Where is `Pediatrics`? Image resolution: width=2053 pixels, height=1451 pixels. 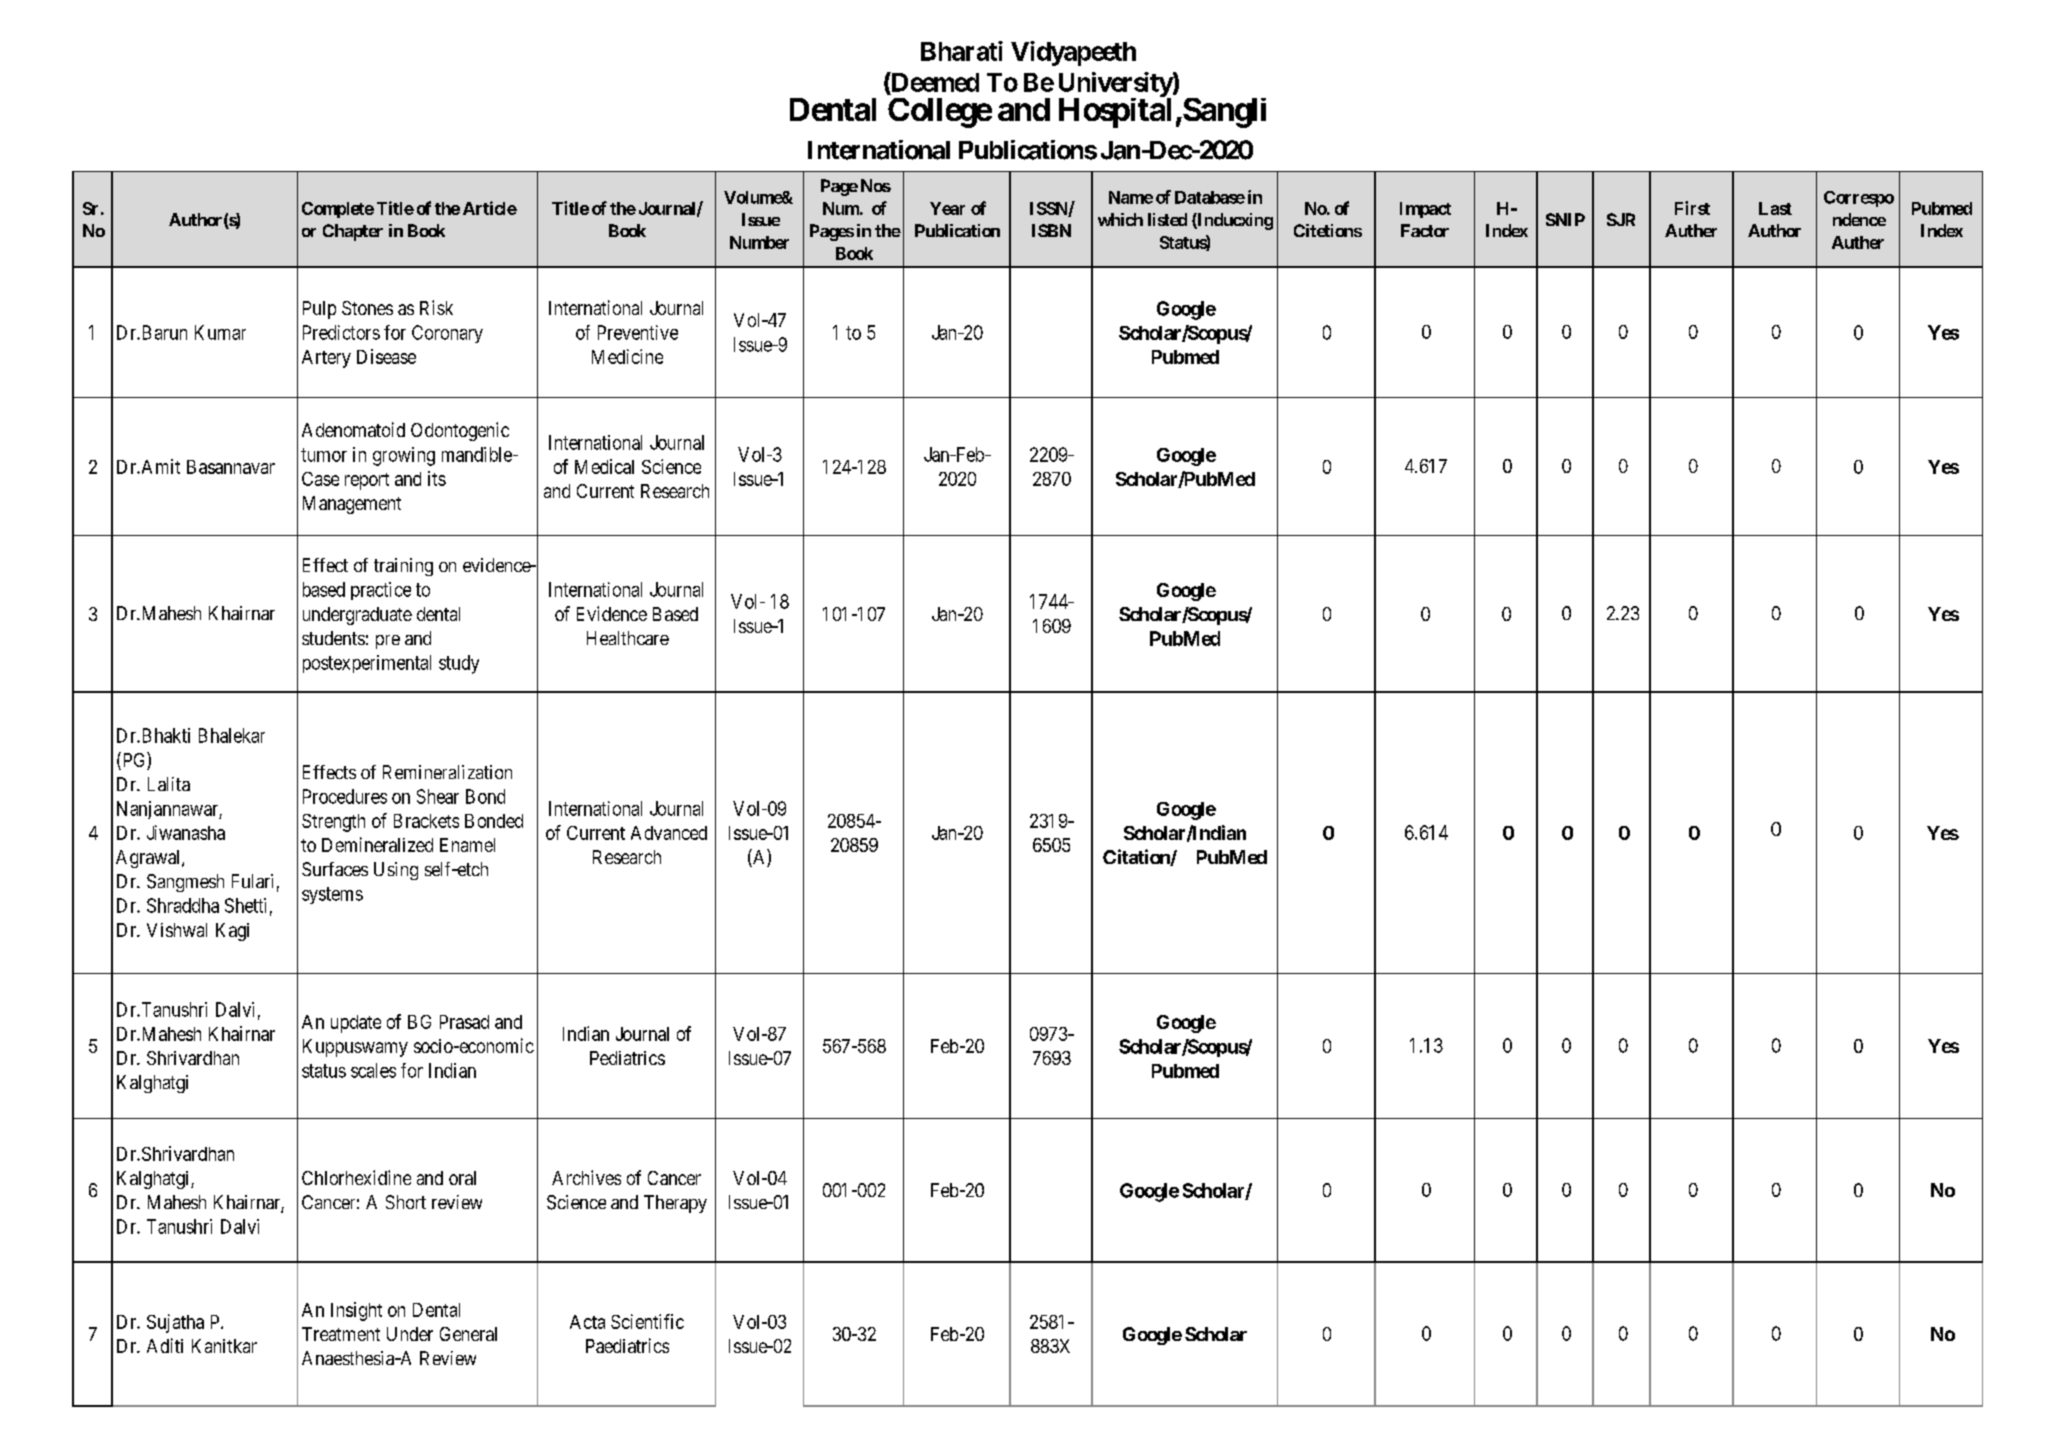
Pediatrics is located at coordinates (627, 1058).
